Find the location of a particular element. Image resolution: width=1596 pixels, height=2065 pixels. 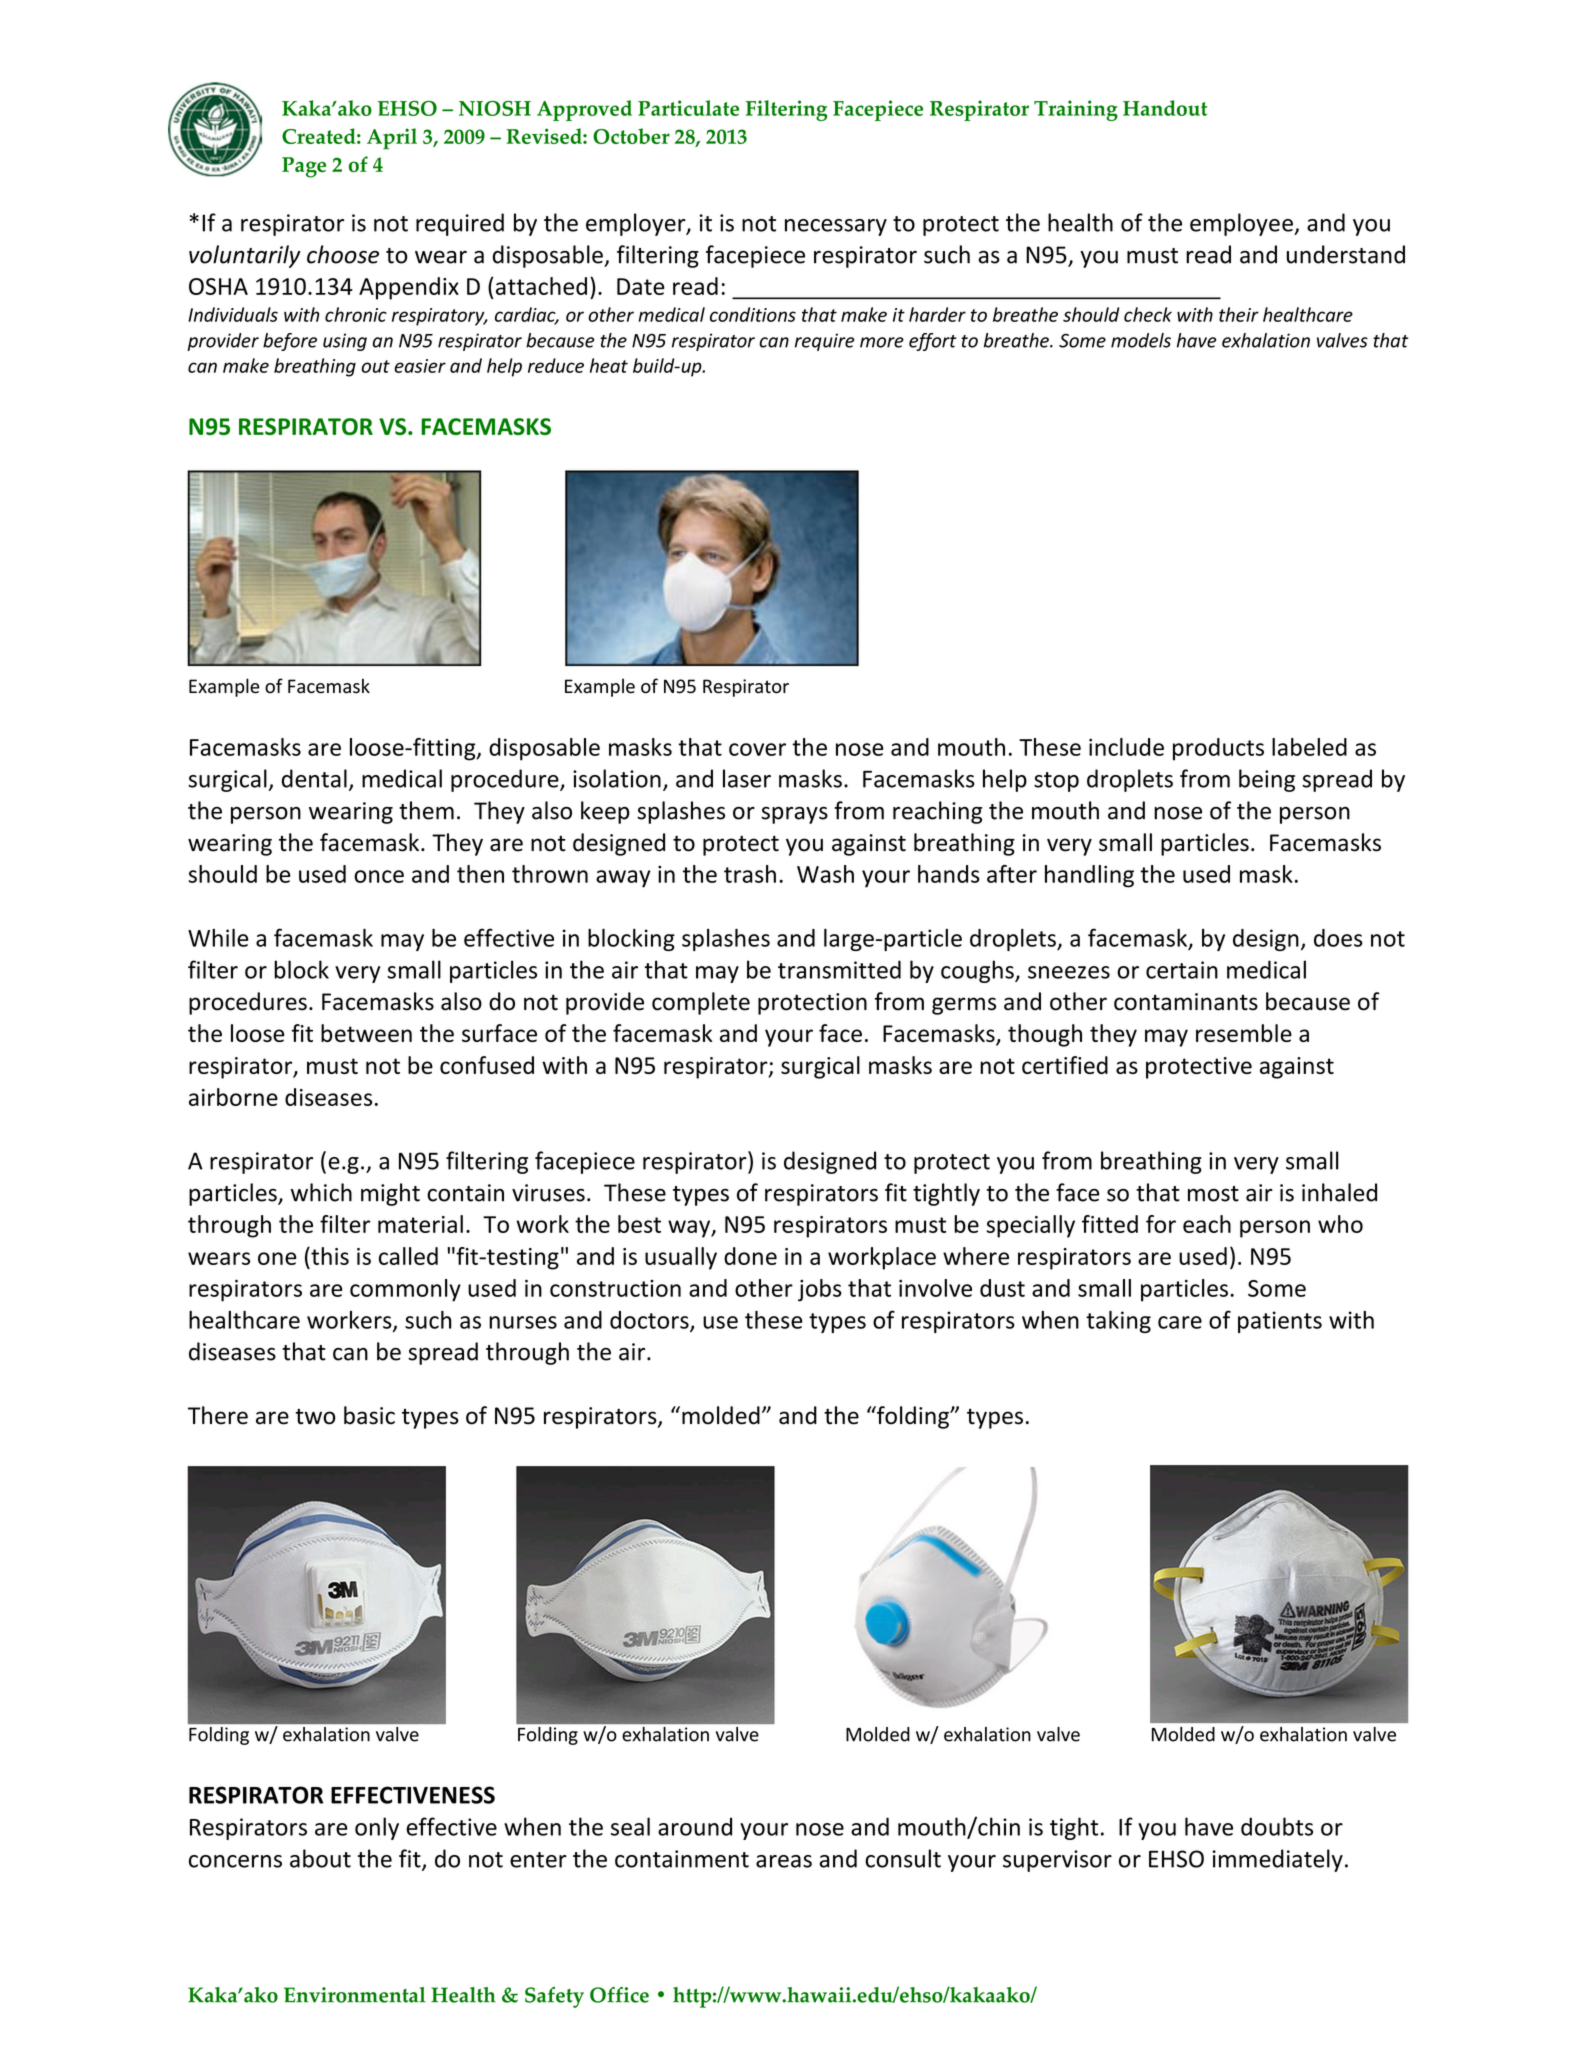

products is located at coordinates (1218, 749).
